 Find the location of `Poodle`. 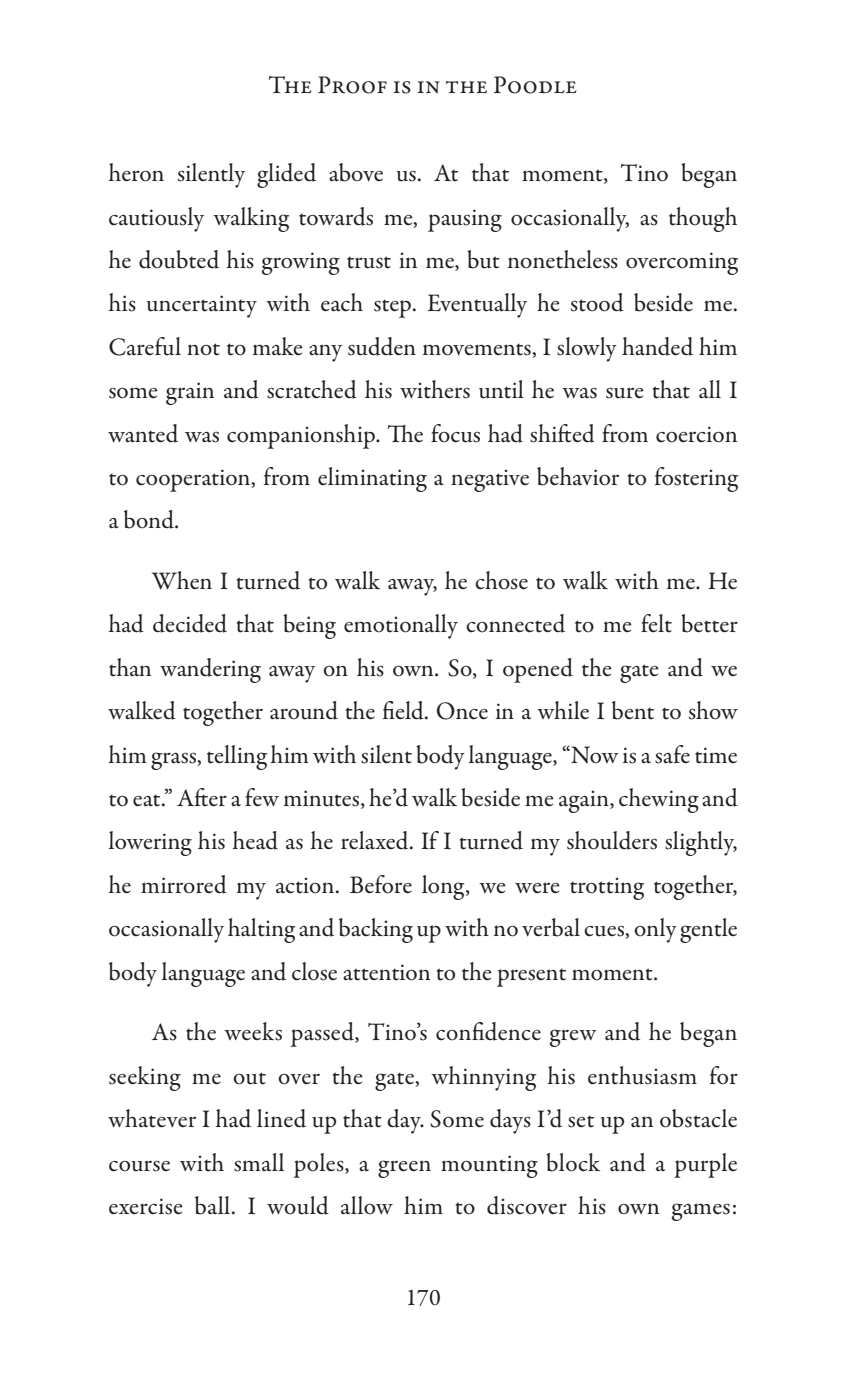

Poodle is located at coordinates (535, 85).
